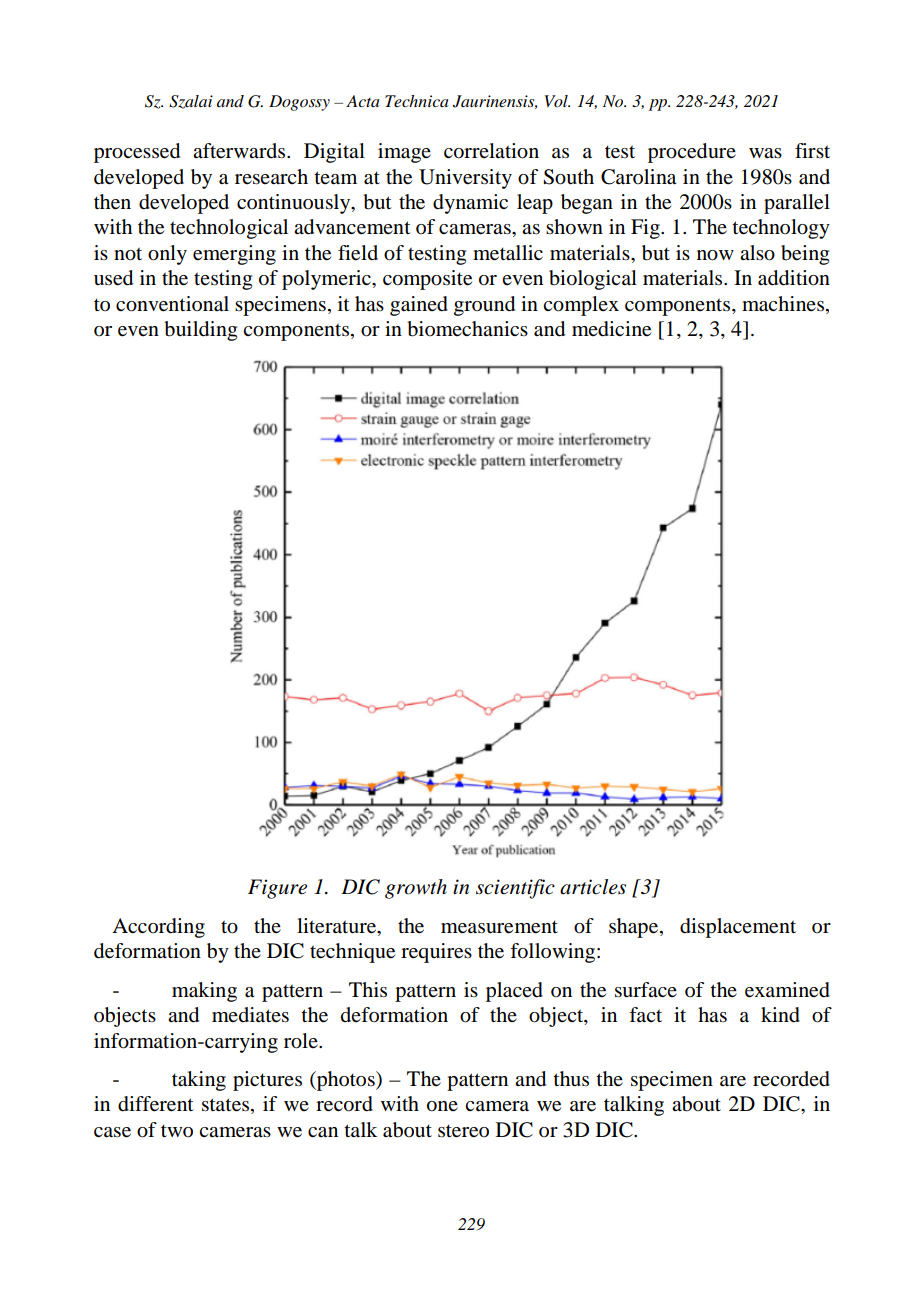  Describe the element at coordinates (240, 151) in the image. I see `afterwards` at that location.
